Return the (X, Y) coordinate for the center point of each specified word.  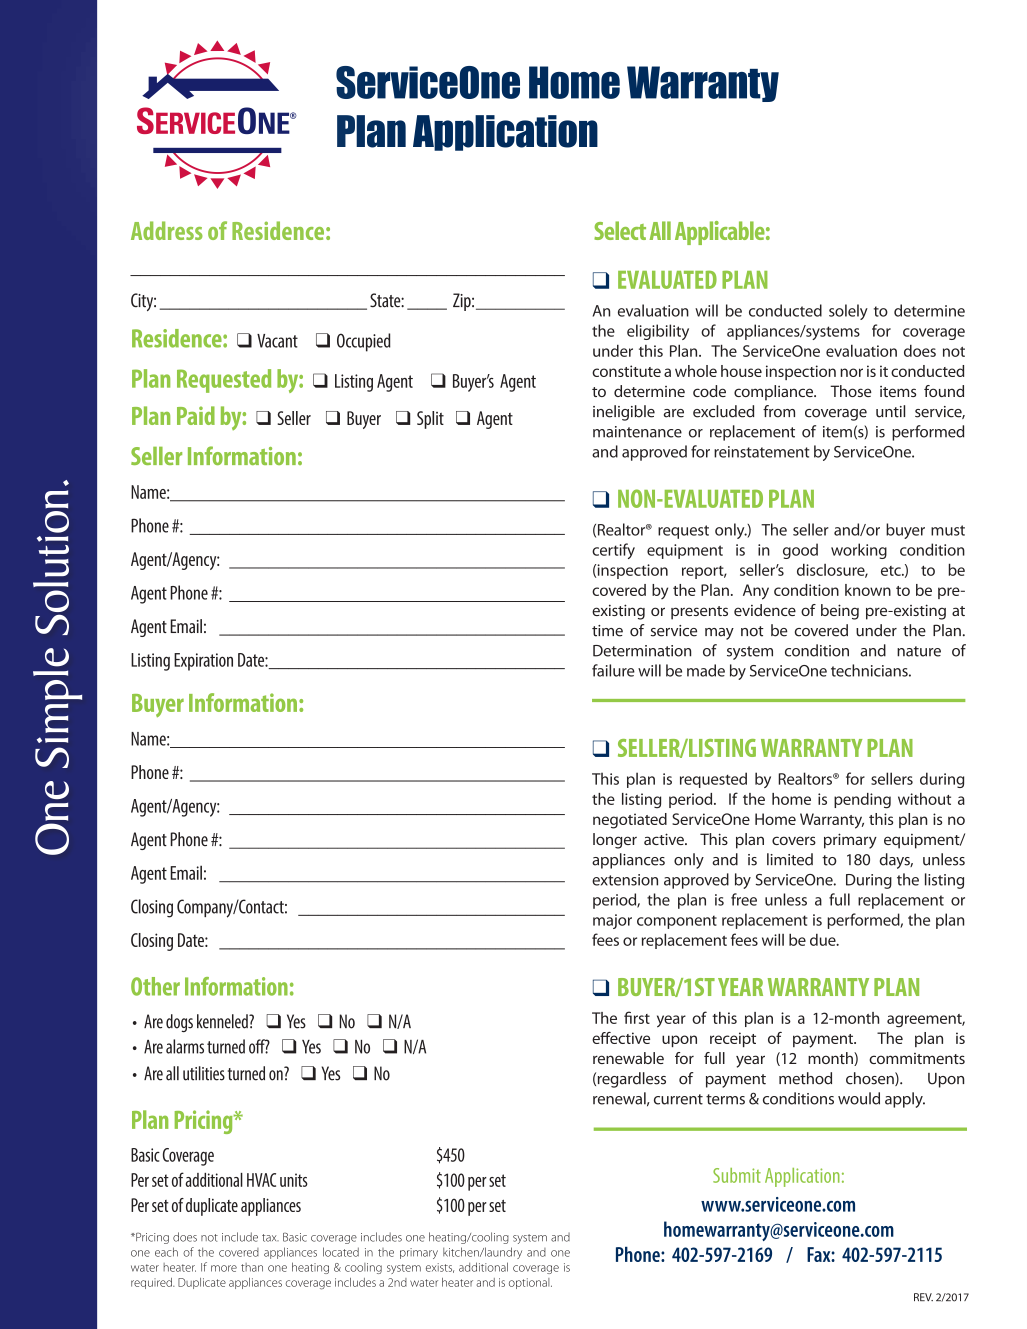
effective (621, 1038)
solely (848, 312)
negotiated (630, 821)
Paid (196, 415)
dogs (179, 1023)
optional (530, 1283)
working (859, 551)
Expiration (203, 662)
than (252, 1267)
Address (167, 230)
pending (862, 801)
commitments (917, 1058)
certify (613, 551)
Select (620, 230)
